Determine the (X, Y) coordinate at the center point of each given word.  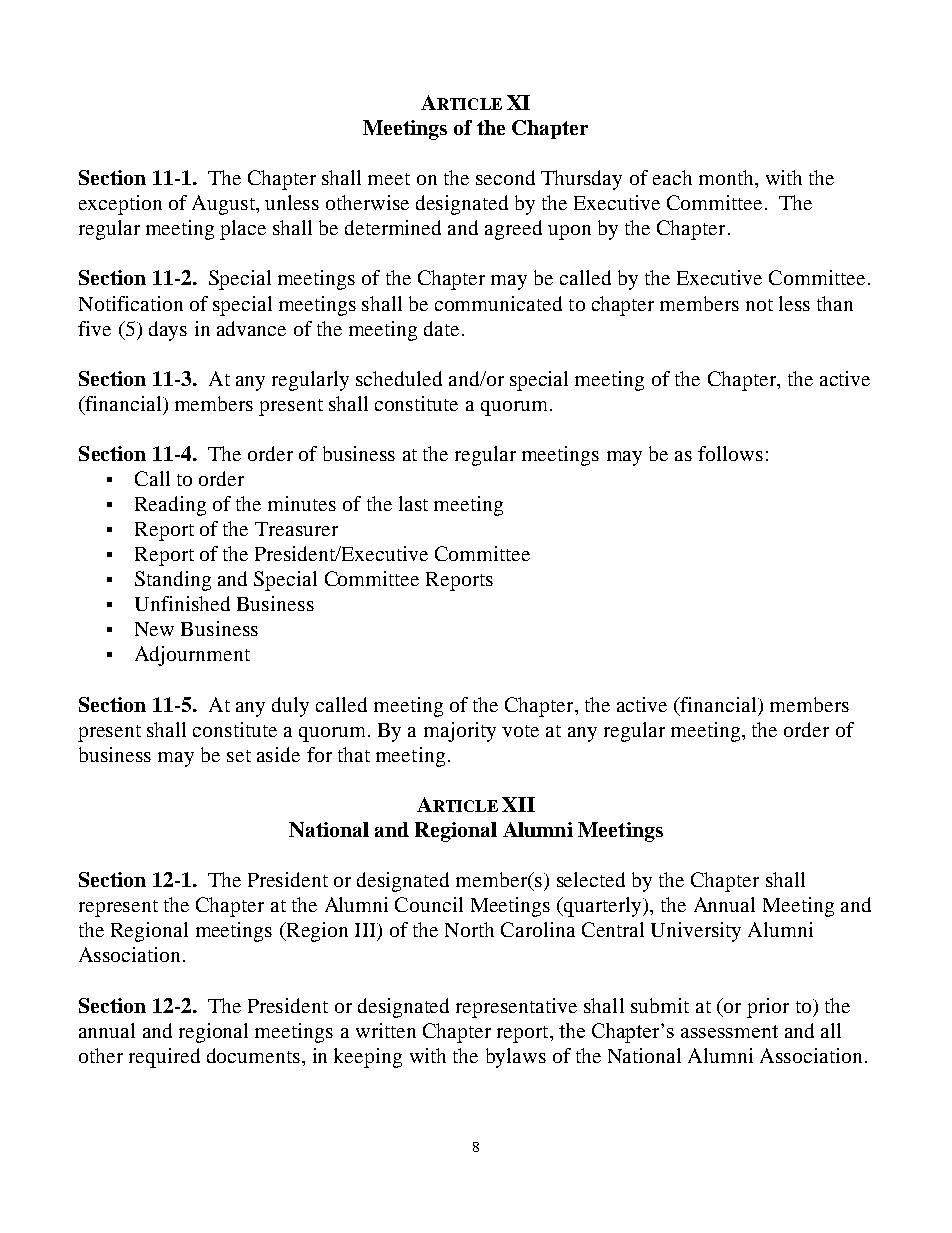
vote (520, 731)
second (505, 177)
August (224, 205)
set (239, 756)
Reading (170, 506)
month (727, 177)
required (164, 1058)
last (413, 503)
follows (730, 453)
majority (460, 732)
